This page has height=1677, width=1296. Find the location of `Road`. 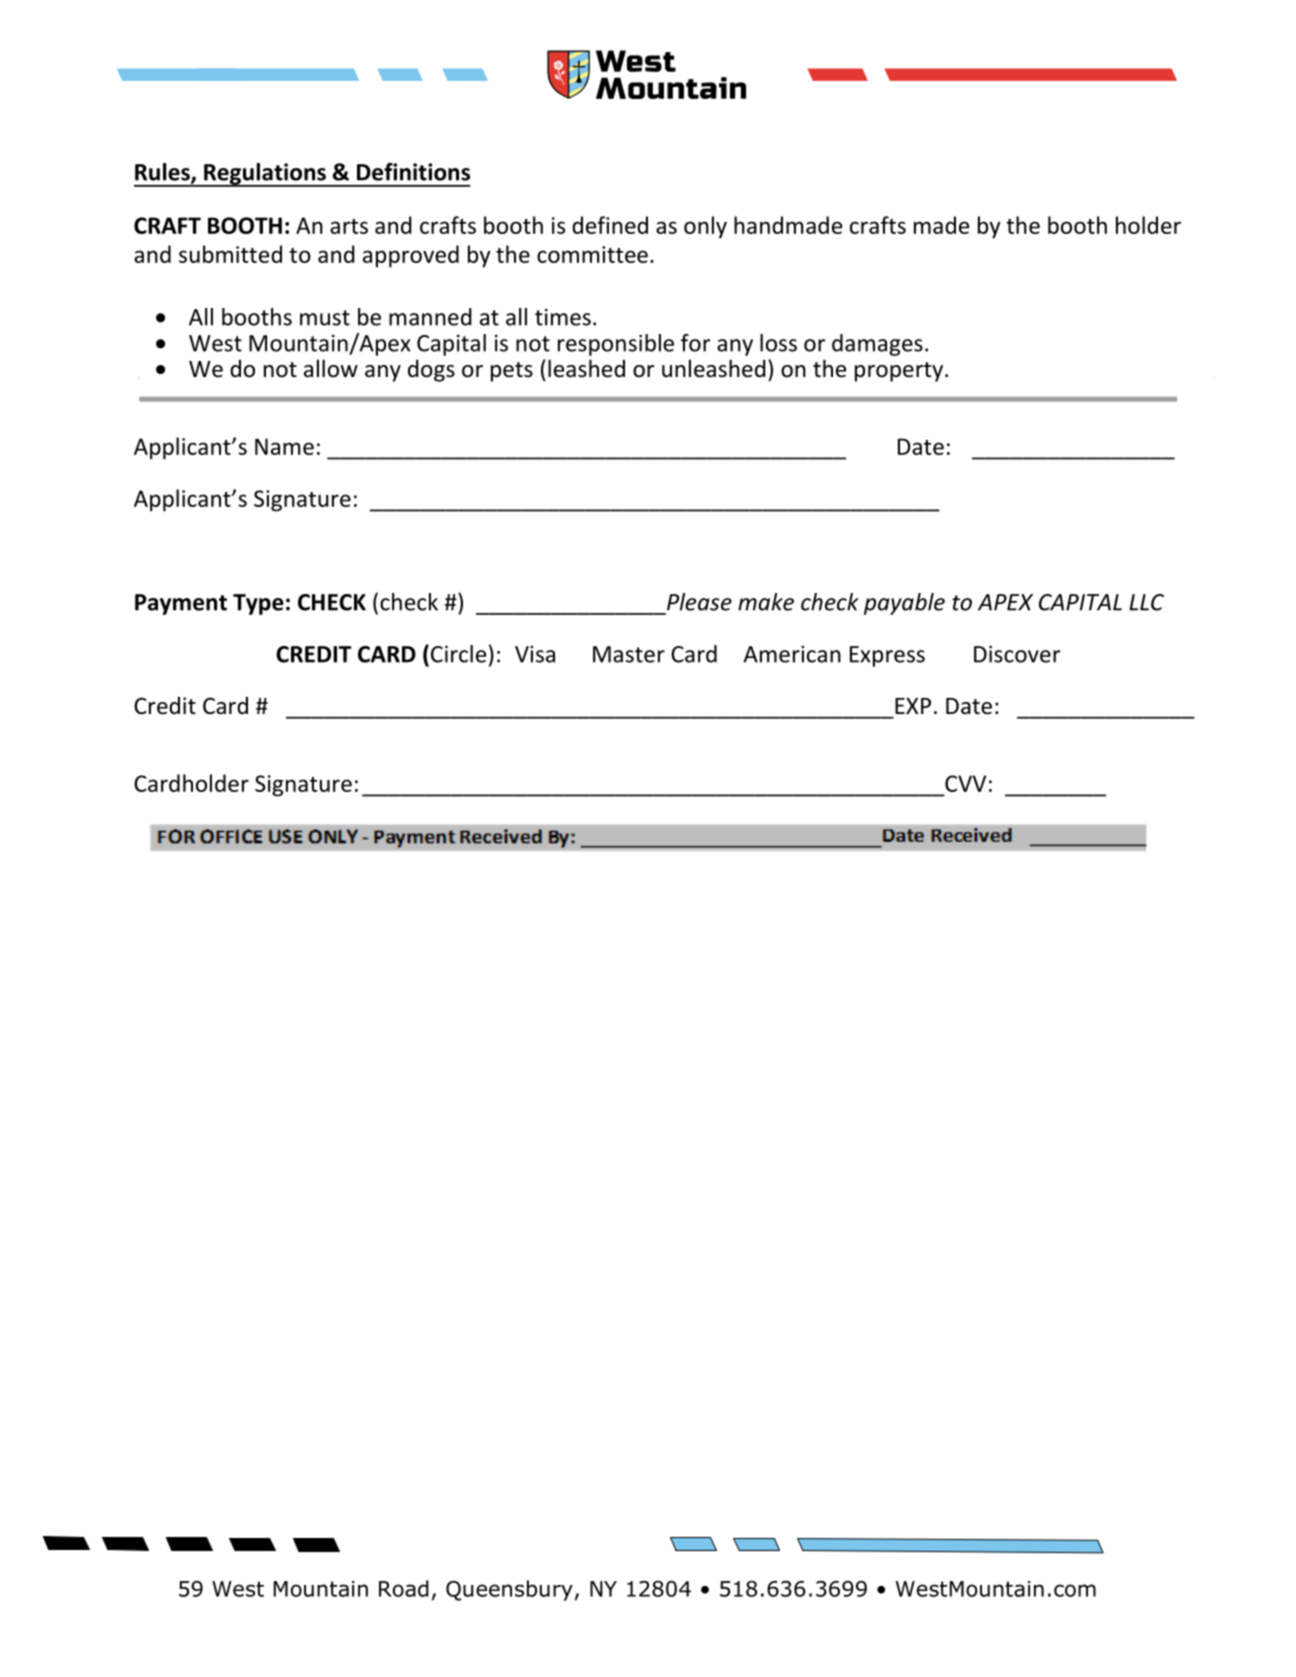

Road is located at coordinates (404, 1588).
